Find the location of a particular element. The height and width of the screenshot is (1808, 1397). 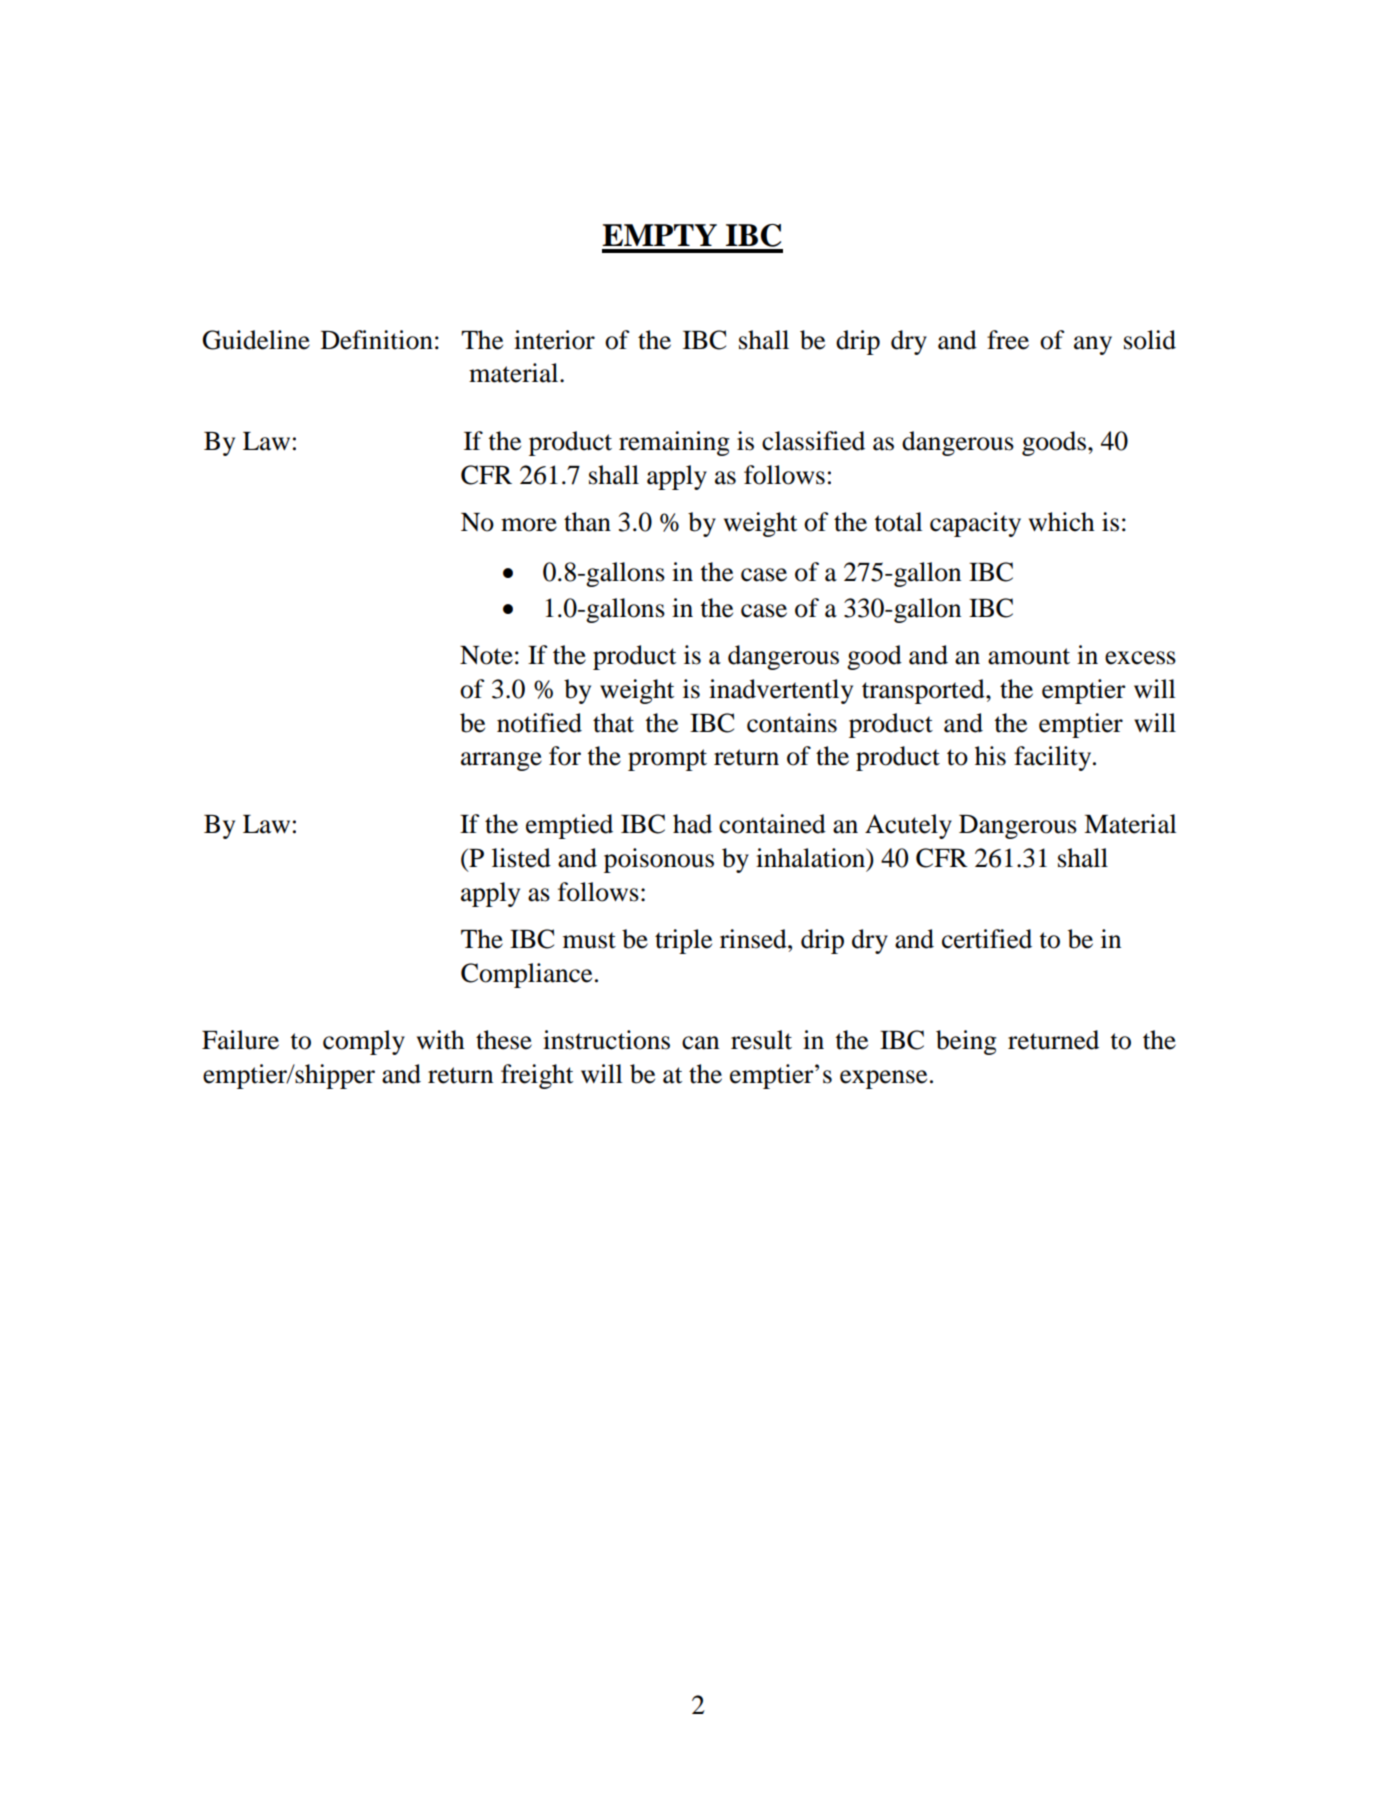

facility is located at coordinates (1054, 758).
